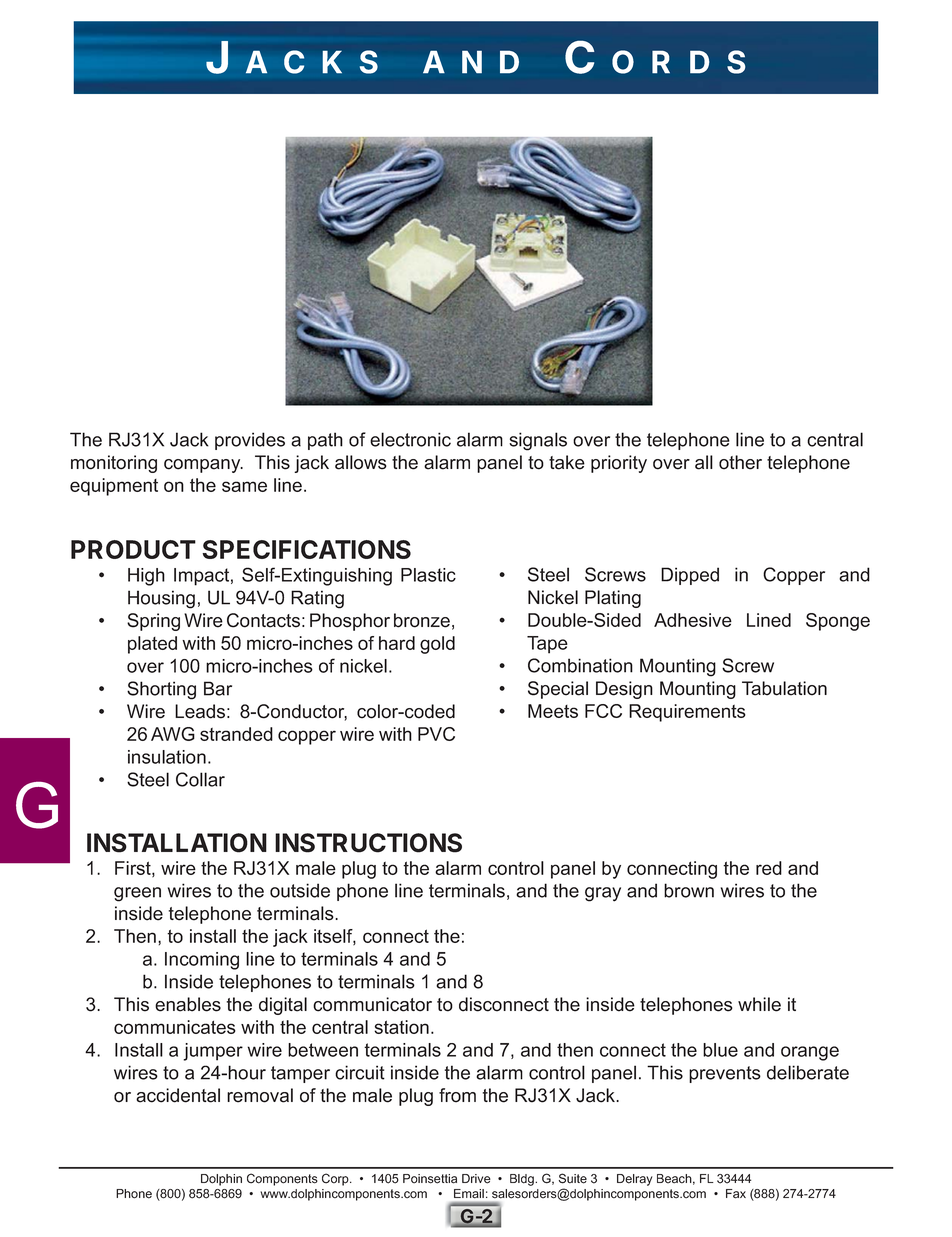 The image size is (952, 1237). What do you see at coordinates (736, 1194) in the document?
I see `Fax` at bounding box center [736, 1194].
